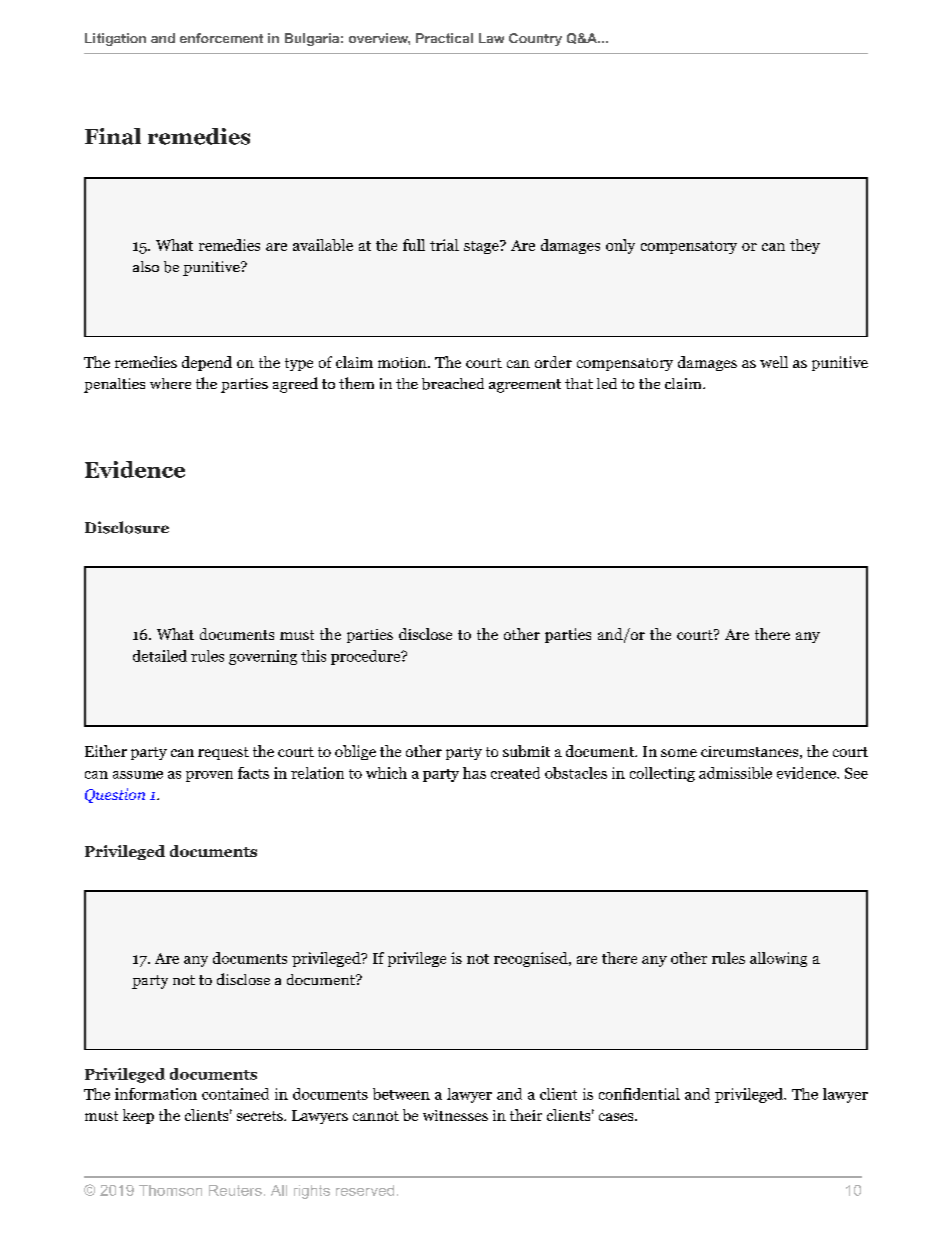 Image resolution: width=952 pixels, height=1233 pixels. I want to click on admissible, so click(735, 773).
